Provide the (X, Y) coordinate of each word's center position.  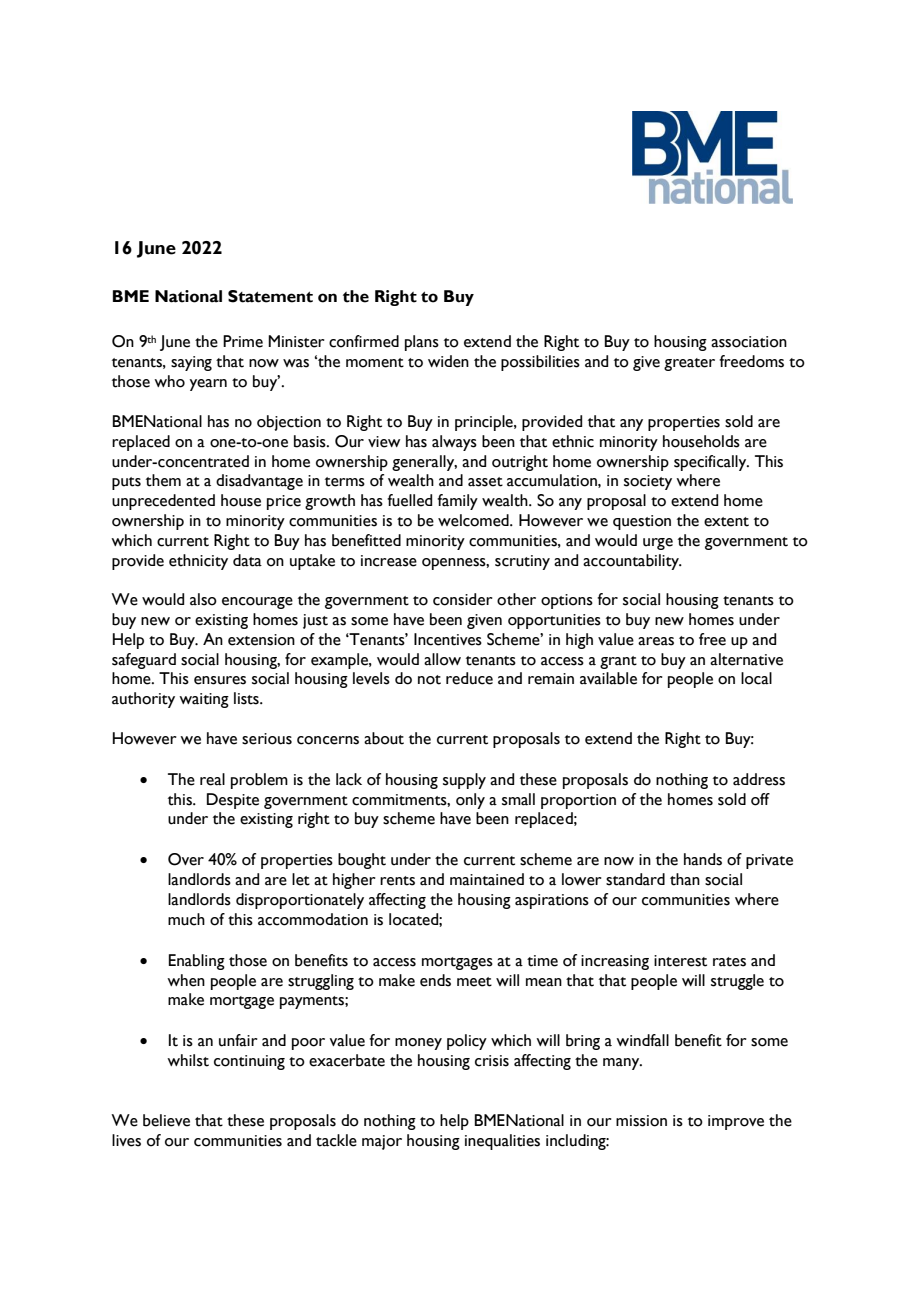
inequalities (502, 1142)
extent (726, 522)
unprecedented (163, 502)
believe (166, 1120)
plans (422, 343)
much (186, 919)
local (756, 678)
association (749, 342)
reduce (469, 678)
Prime (243, 341)
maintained (487, 879)
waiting (204, 700)
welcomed (474, 520)
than (685, 879)
